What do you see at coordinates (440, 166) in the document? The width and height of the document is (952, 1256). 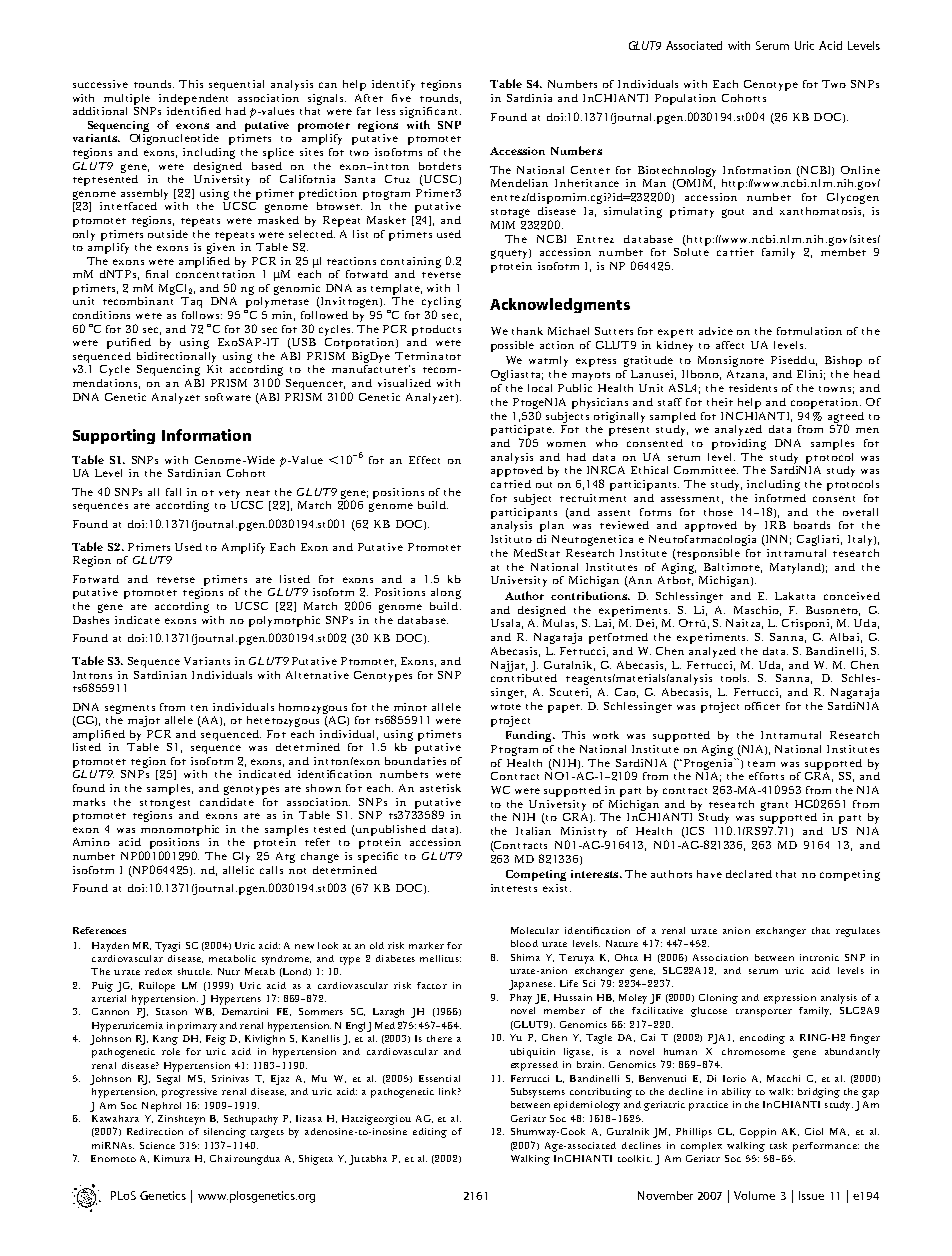 I see `borders` at bounding box center [440, 166].
